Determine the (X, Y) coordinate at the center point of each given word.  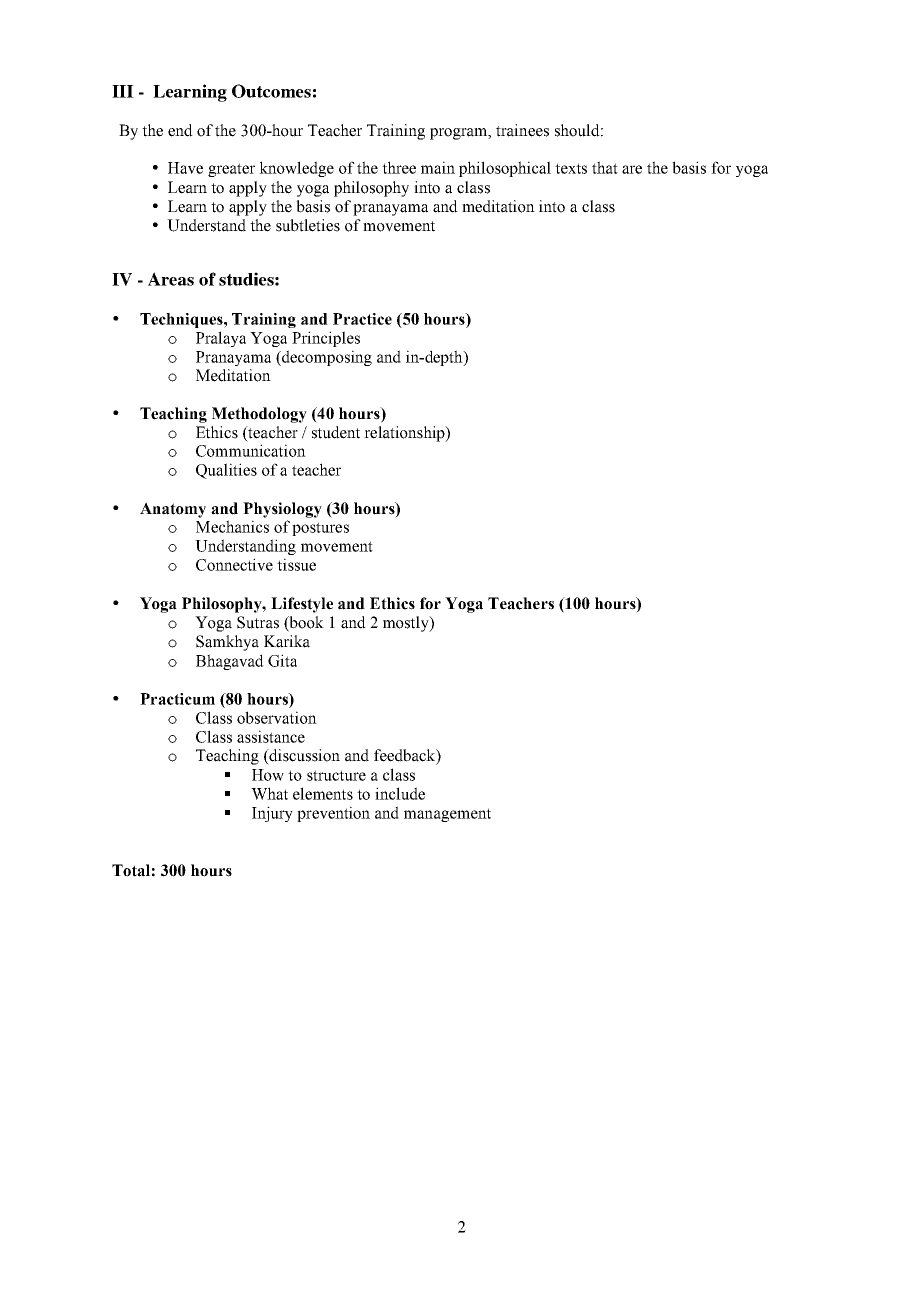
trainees (522, 130)
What (269, 793)
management (447, 815)
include (400, 793)
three (399, 167)
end (180, 130)
